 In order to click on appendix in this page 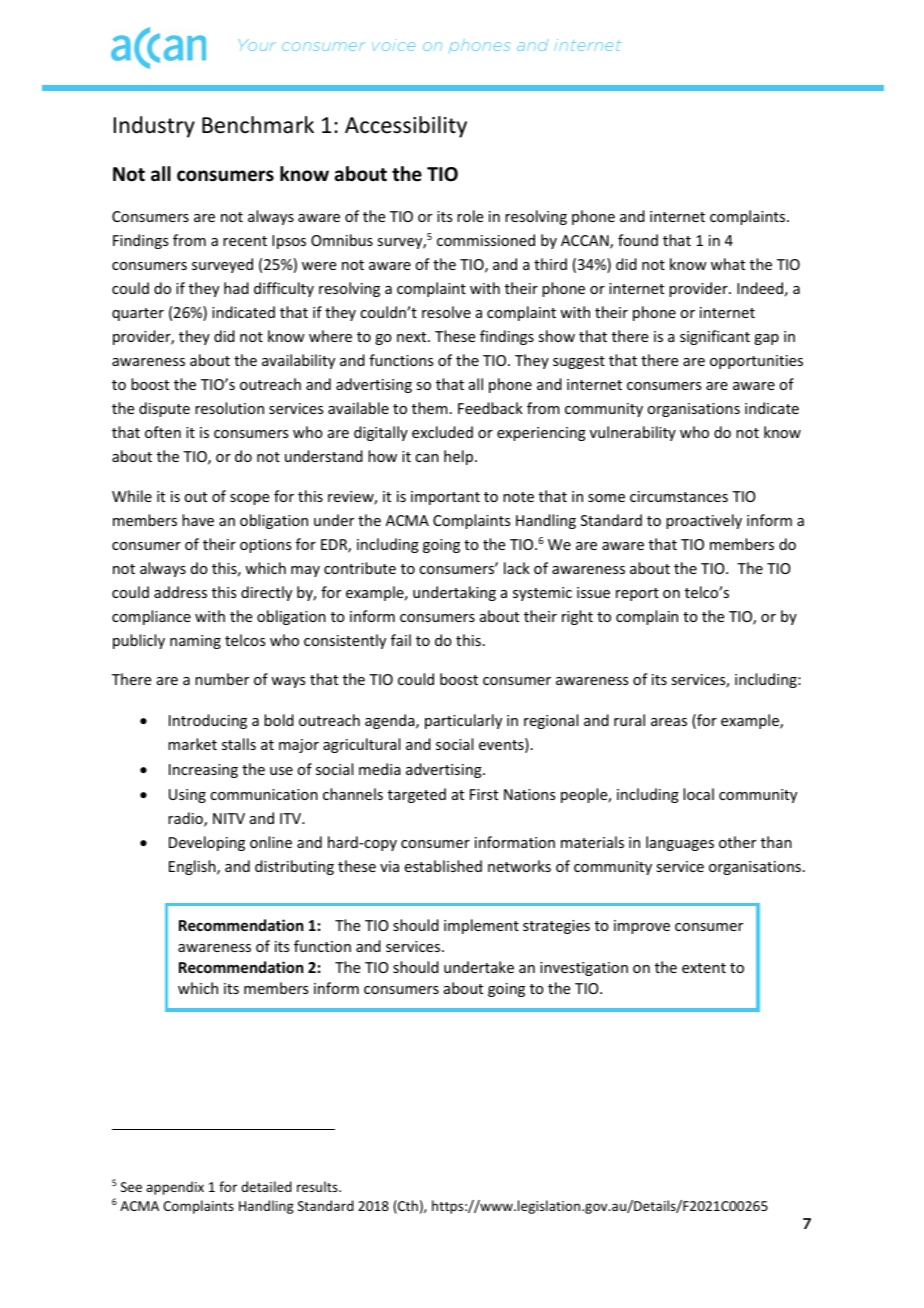, I will do `click(175, 1188)`.
